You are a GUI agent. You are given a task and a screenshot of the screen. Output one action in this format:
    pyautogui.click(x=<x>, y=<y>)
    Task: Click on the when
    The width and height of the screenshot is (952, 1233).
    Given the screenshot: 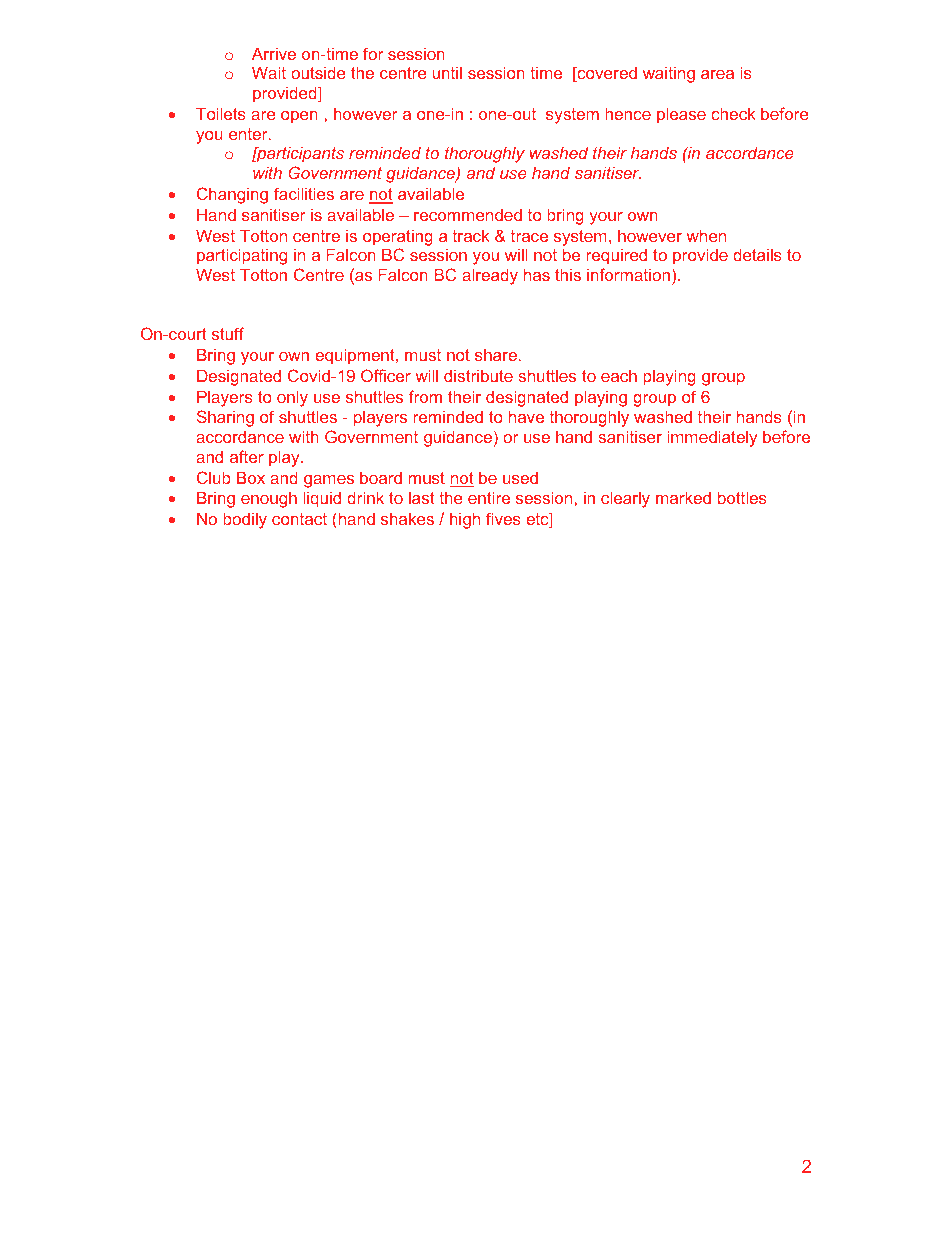 What is the action you would take?
    pyautogui.click(x=706, y=236)
